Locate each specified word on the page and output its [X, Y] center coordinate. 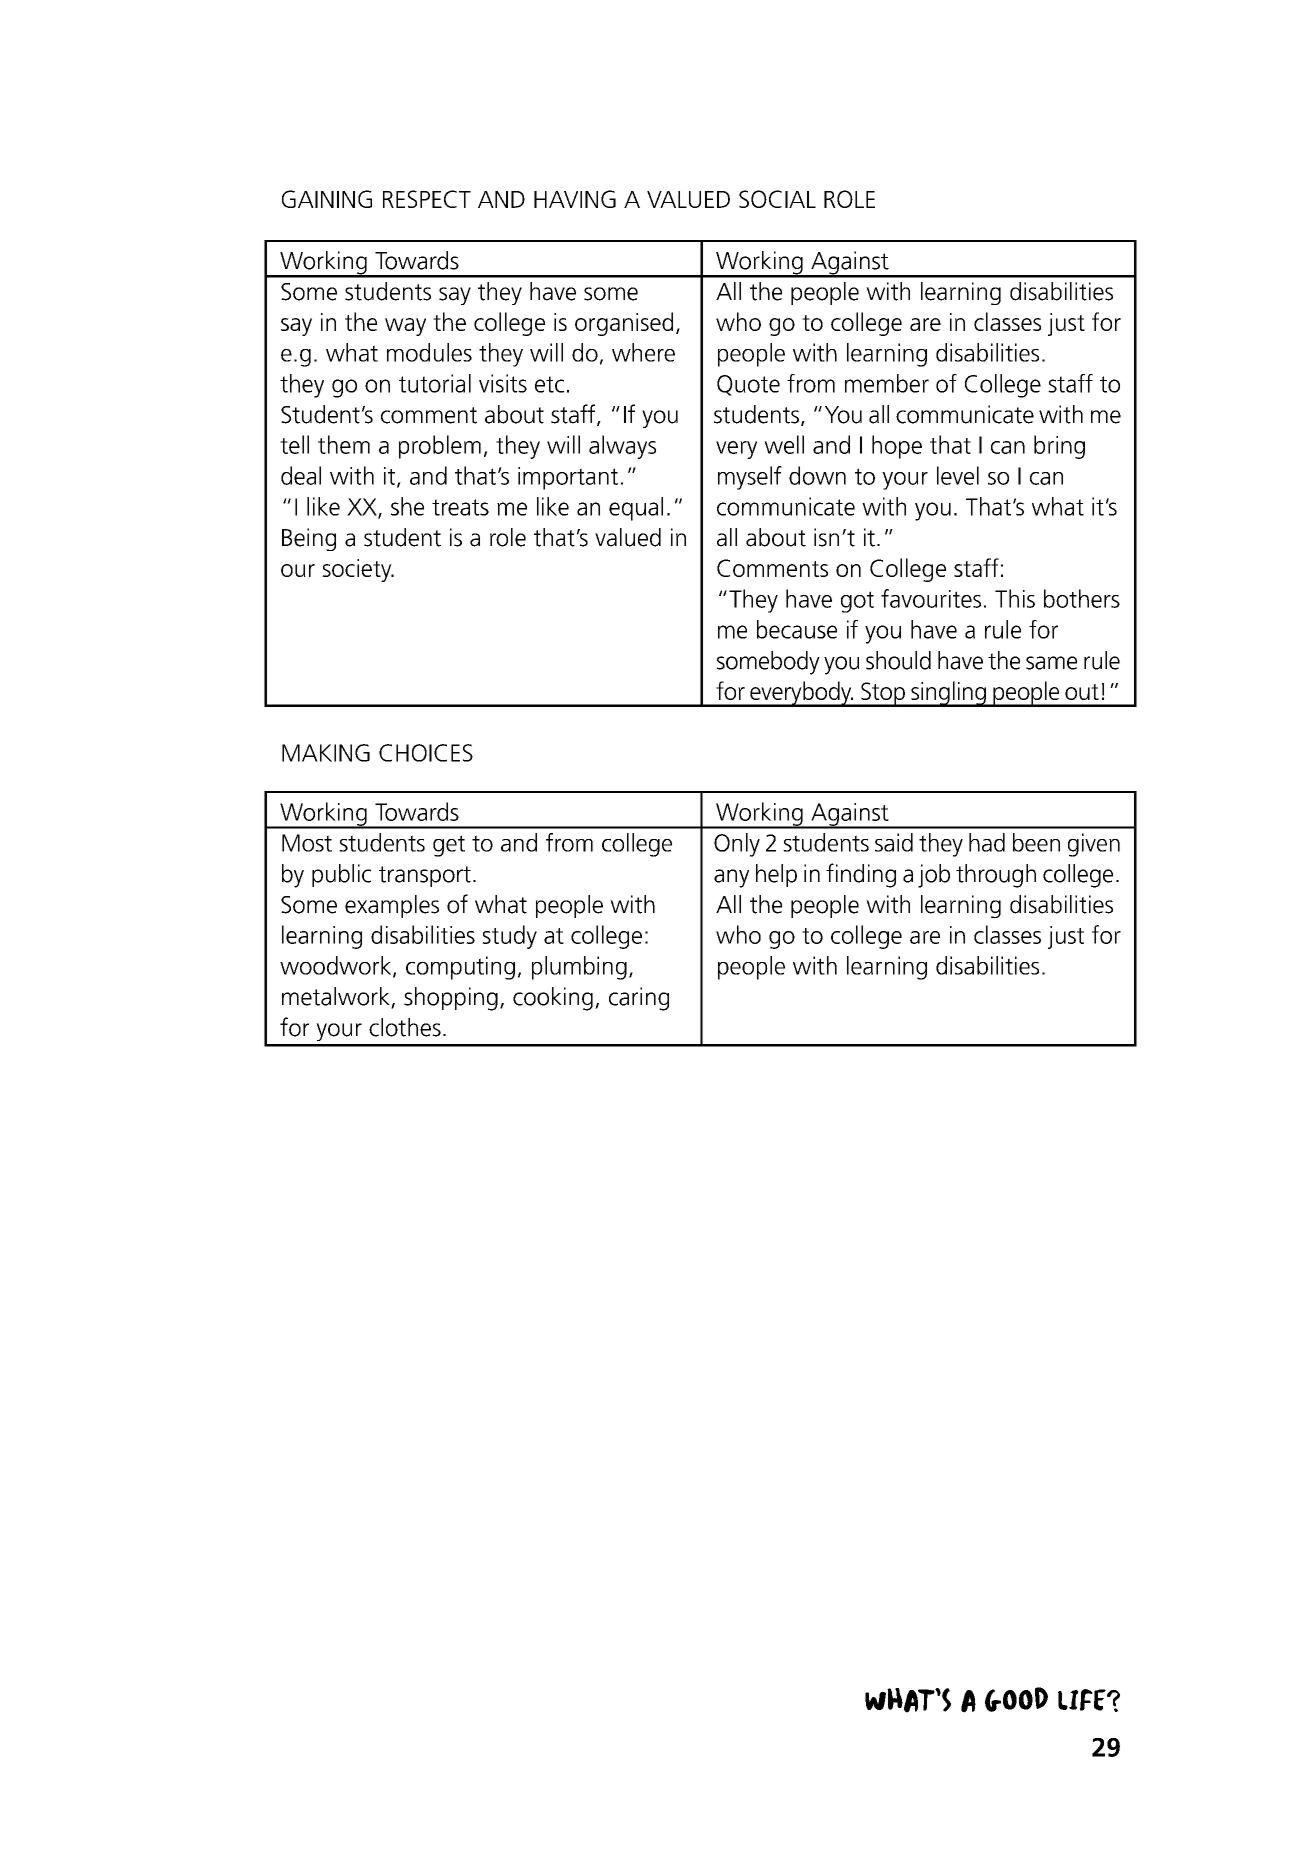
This [1015, 598]
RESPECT [427, 199]
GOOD [1016, 1699]
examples [392, 906]
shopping [451, 999]
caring [639, 999]
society [358, 570]
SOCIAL [777, 199]
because [797, 629]
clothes [405, 1027]
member [887, 383]
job [934, 876]
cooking [553, 999]
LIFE [1083, 1700]
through [996, 876]
